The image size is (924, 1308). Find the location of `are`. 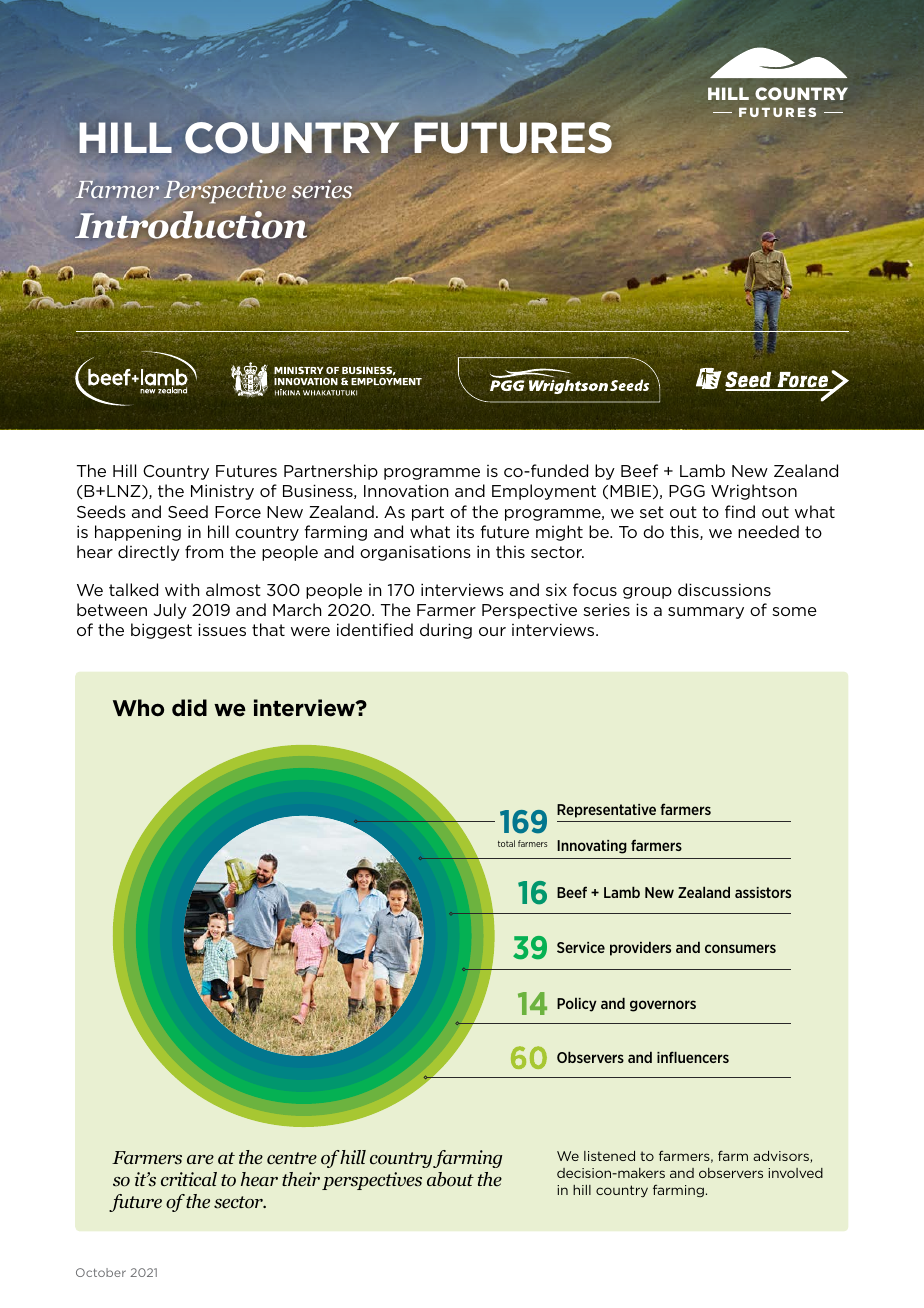

are is located at coordinates (200, 1159).
